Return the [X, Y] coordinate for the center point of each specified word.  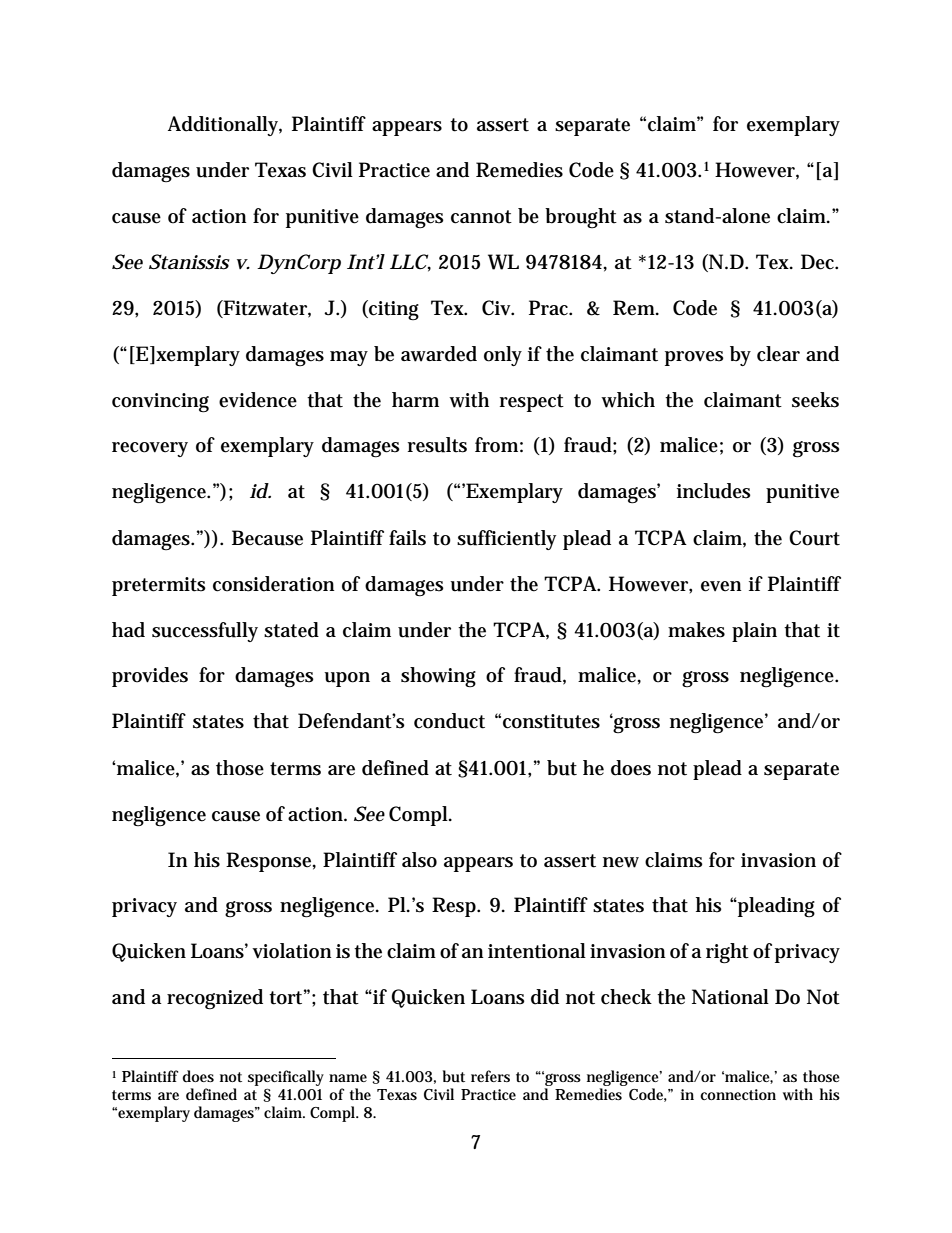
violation [292, 951]
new [621, 862]
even [721, 586]
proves [694, 358]
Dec [819, 262]
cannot [481, 217]
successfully [205, 632]
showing [438, 677]
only [503, 356]
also [419, 860]
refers [490, 1076]
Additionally [225, 126]
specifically [286, 1078]
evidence [258, 400]
